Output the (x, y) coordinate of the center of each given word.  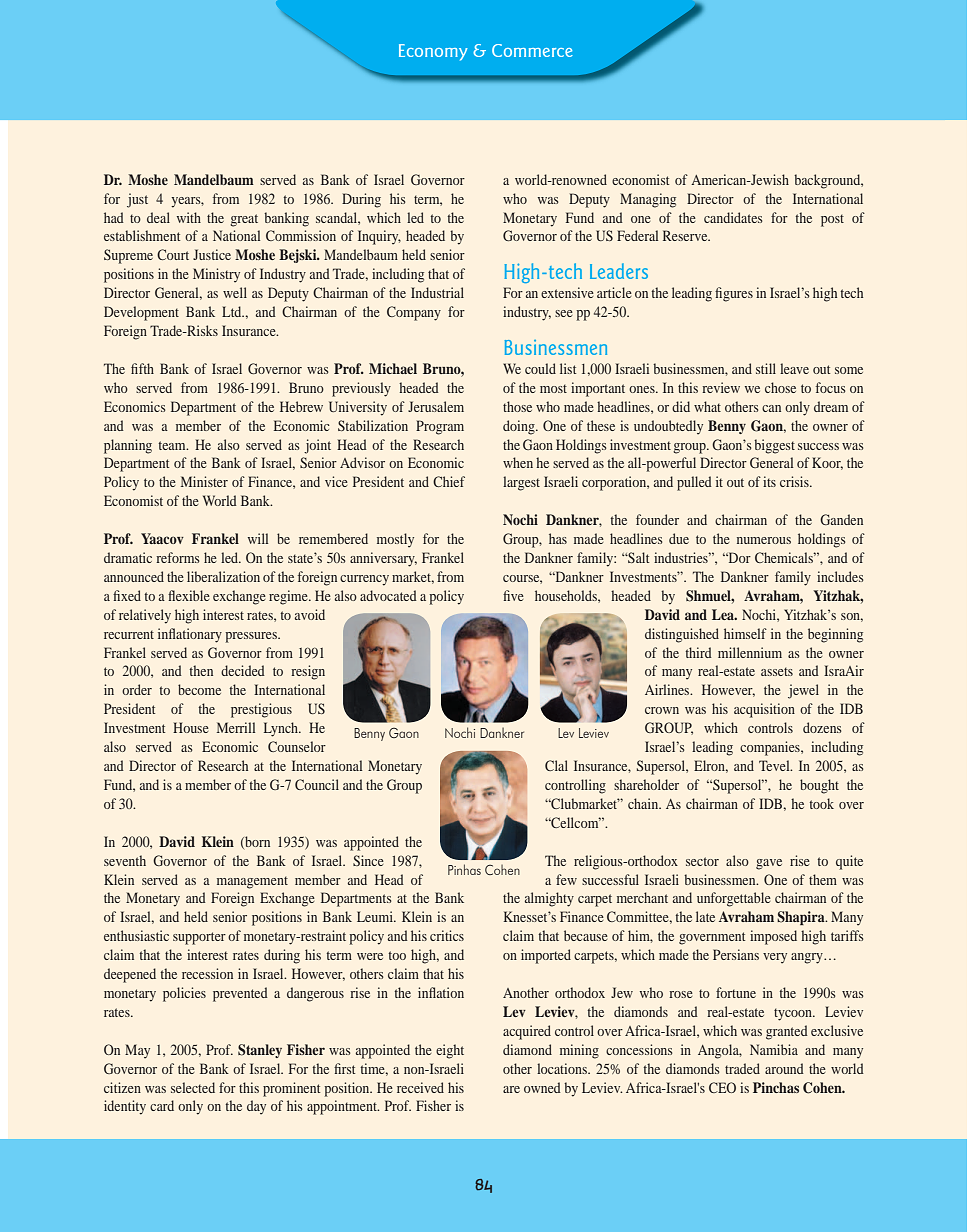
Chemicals (785, 557)
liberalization (223, 576)
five (513, 595)
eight (450, 1051)
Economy (433, 52)
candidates (733, 217)
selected (193, 1087)
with (189, 217)
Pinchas (776, 1087)
